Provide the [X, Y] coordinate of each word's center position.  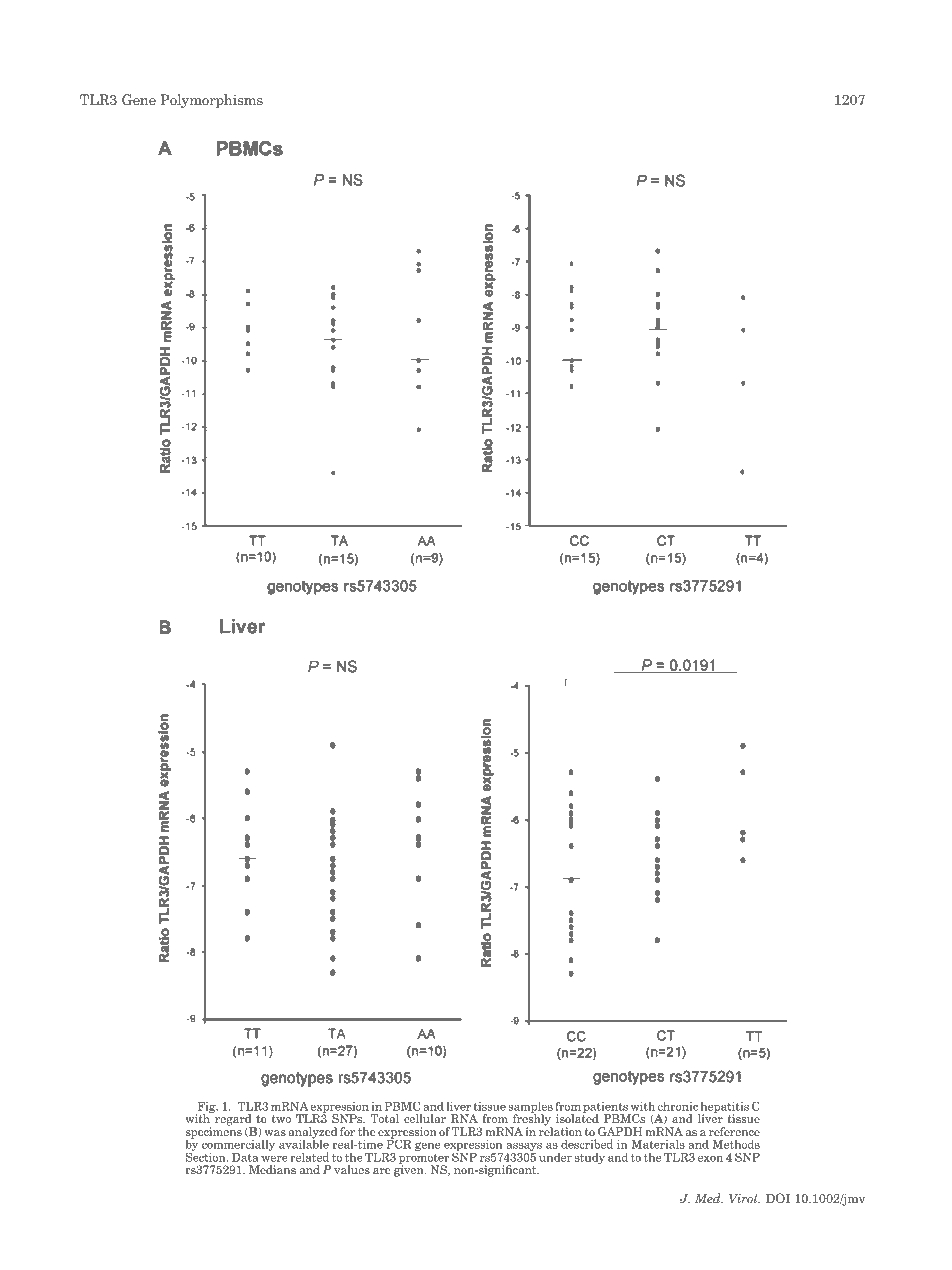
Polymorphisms [212, 101]
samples [530, 1108]
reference [734, 1131]
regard [233, 1120]
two [281, 1119]
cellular [425, 1118]
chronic [678, 1106]
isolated [577, 1117]
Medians [272, 1169]
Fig [207, 1108]
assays [524, 1148]
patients [606, 1108]
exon [710, 1159]
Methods [736, 1144]
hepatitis [724, 1108]
